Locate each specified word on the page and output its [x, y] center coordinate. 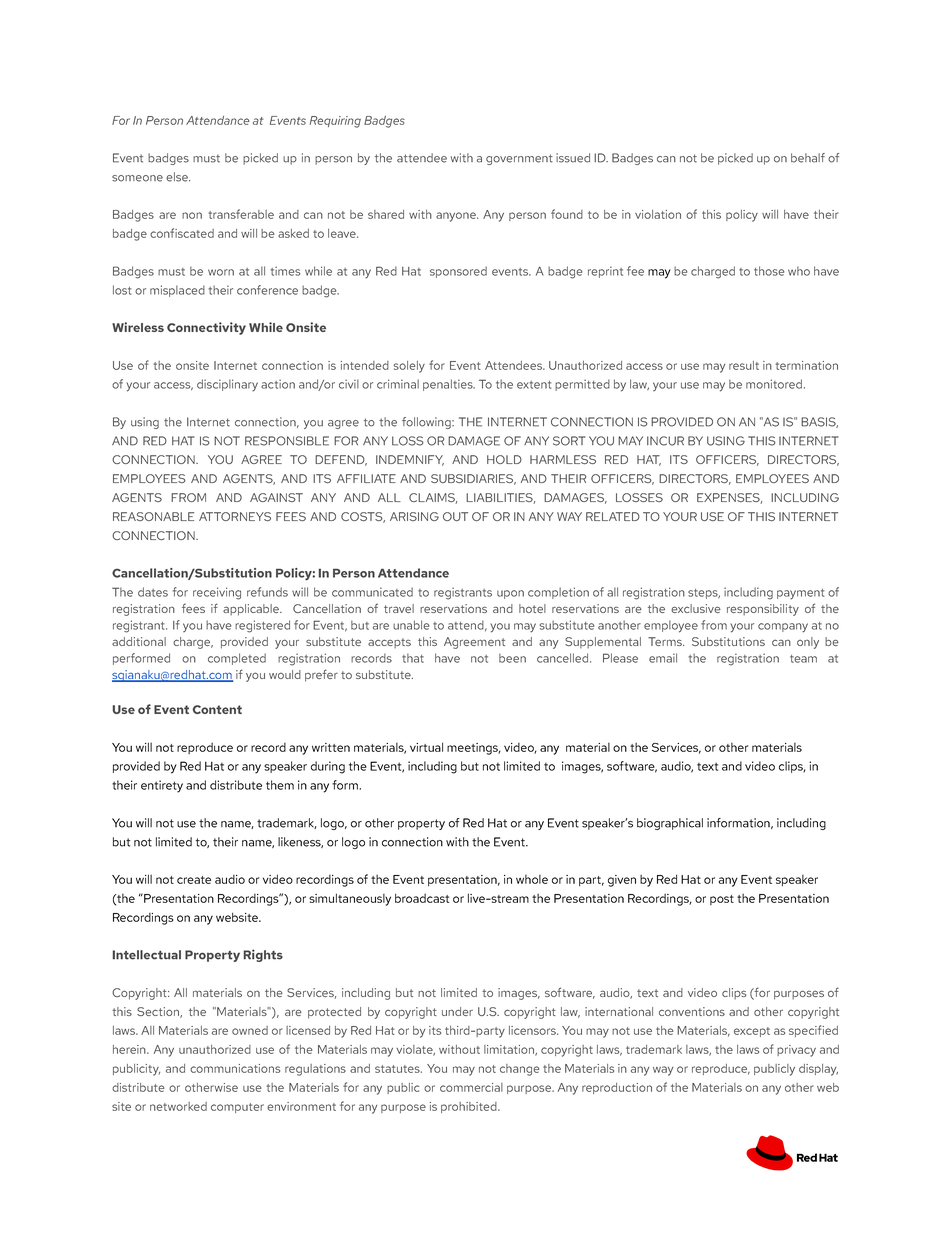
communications [235, 1068]
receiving [217, 593]
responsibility [763, 610]
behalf [808, 158]
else [178, 177]
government [519, 159]
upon [510, 594]
